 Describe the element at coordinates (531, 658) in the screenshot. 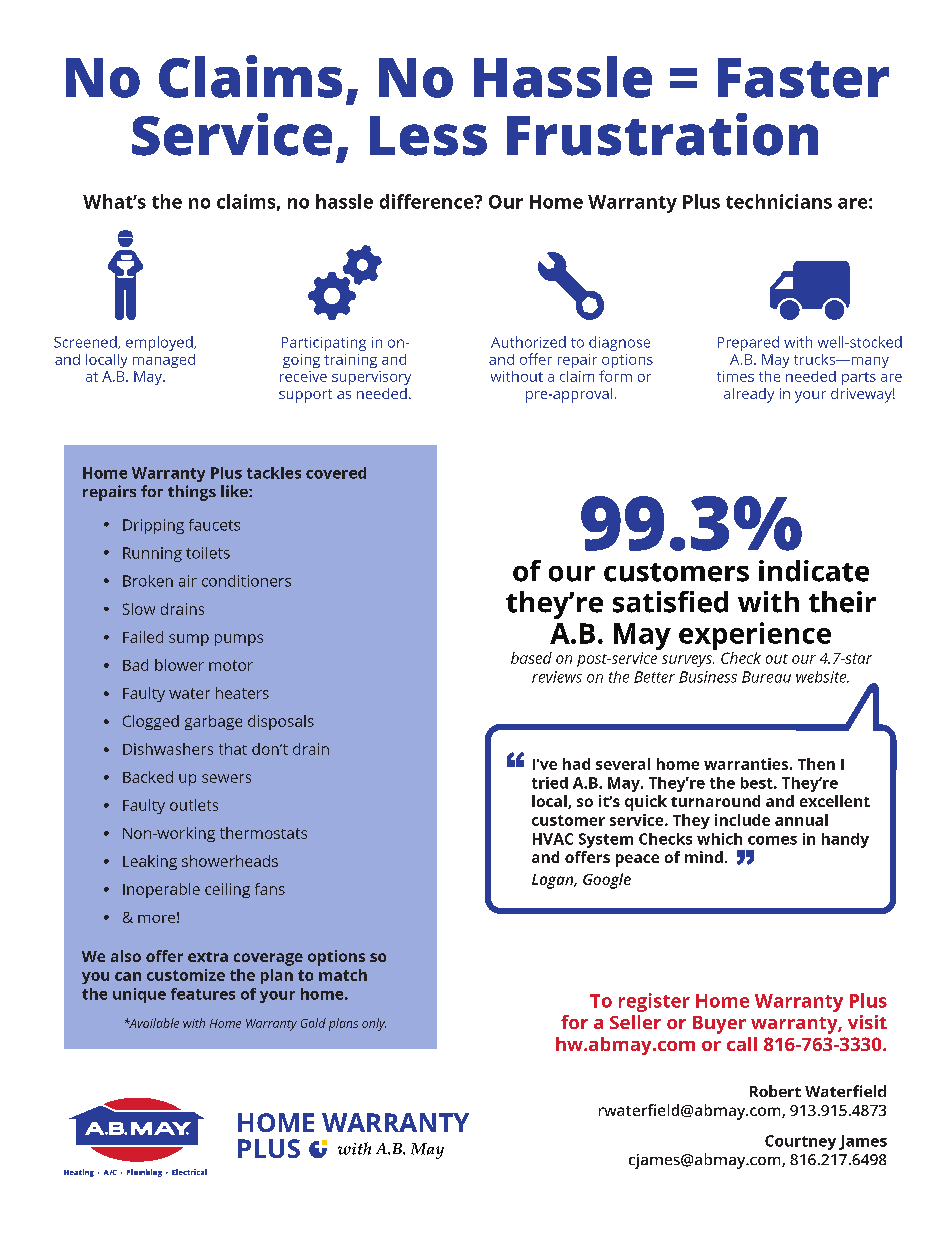

I see `based` at that location.
